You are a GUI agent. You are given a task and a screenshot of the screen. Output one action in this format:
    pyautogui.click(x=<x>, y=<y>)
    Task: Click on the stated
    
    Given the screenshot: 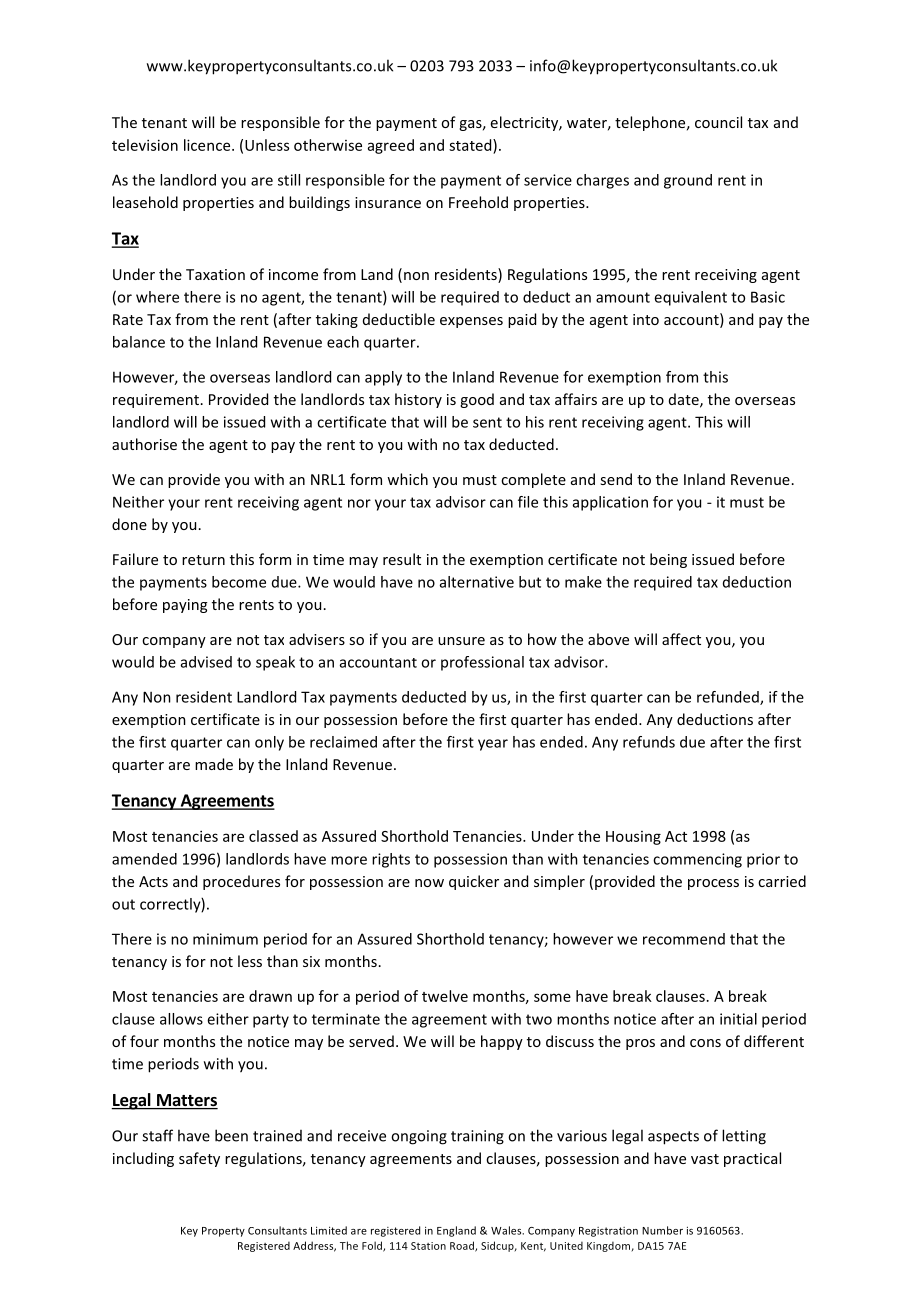 What is the action you would take?
    pyautogui.click(x=471, y=145)
